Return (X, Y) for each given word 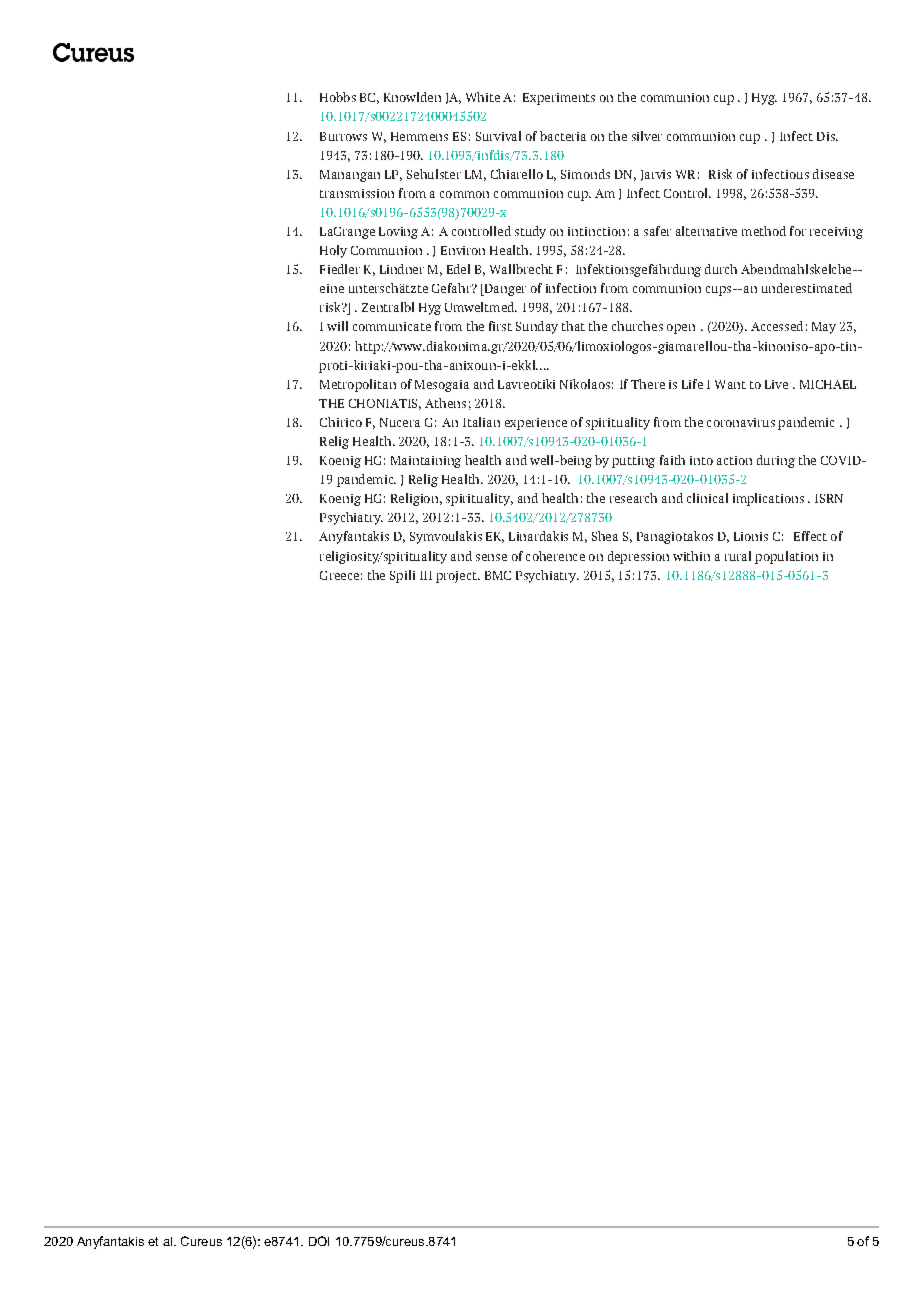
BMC (498, 575)
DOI (319, 1241)
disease (833, 174)
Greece (339, 575)
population (786, 557)
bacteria (563, 136)
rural (738, 556)
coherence (555, 556)
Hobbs (338, 97)
